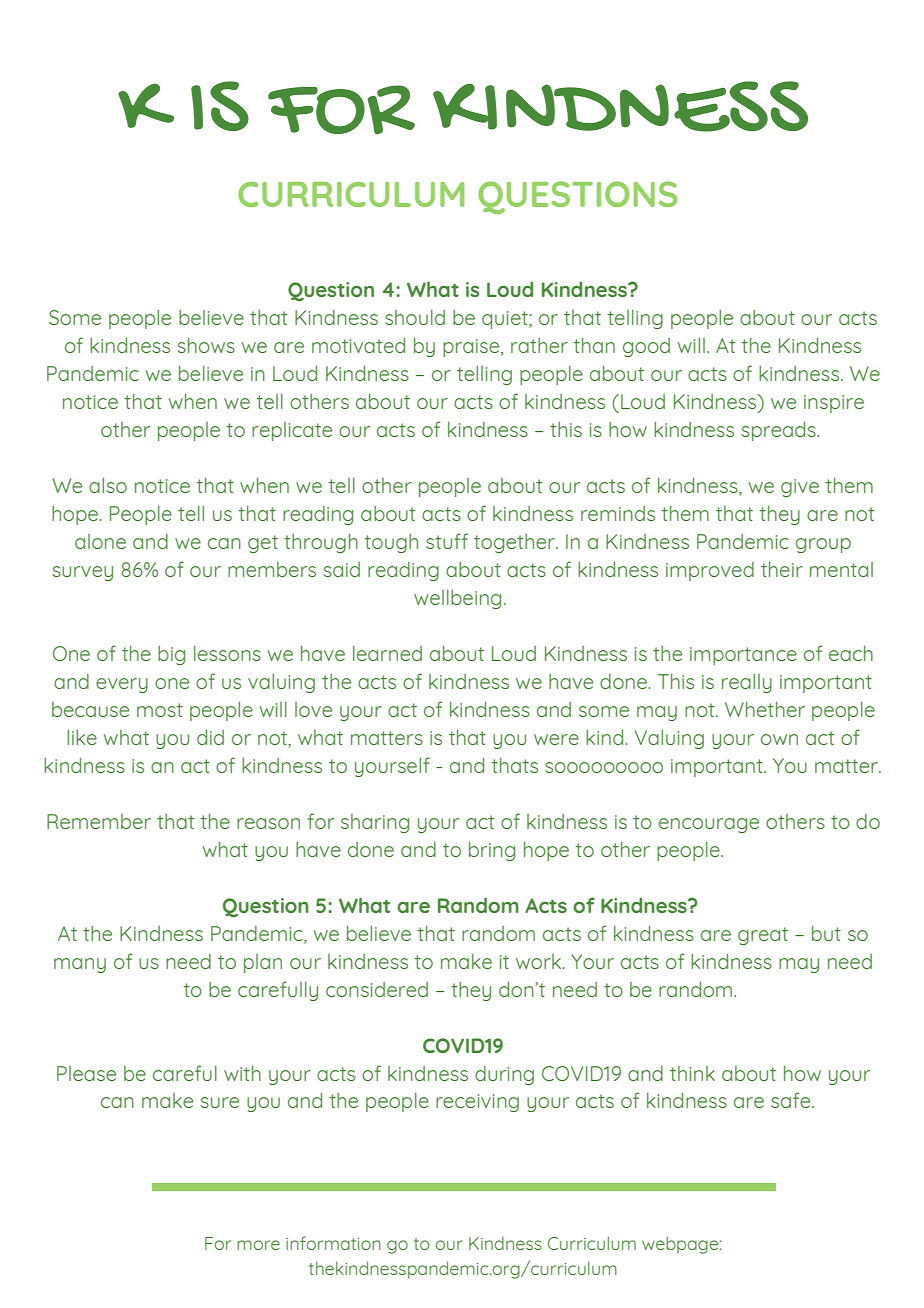 The height and width of the page is (1308, 924). Describe the element at coordinates (206, 345) in the page. I see `shows` at that location.
